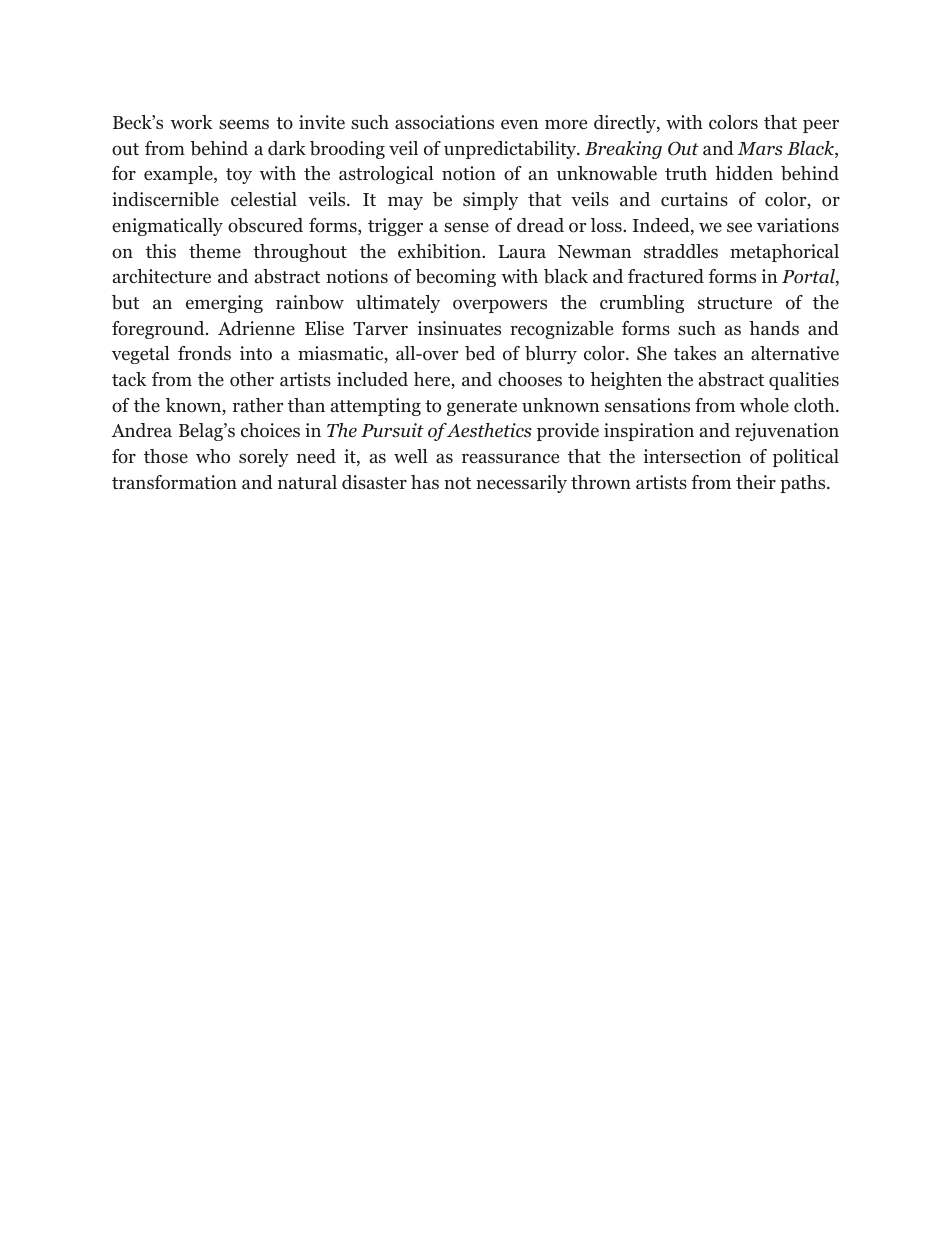 Image resolution: width=952 pixels, height=1233 pixels. What do you see at coordinates (735, 303) in the screenshot?
I see `structure` at bounding box center [735, 303].
